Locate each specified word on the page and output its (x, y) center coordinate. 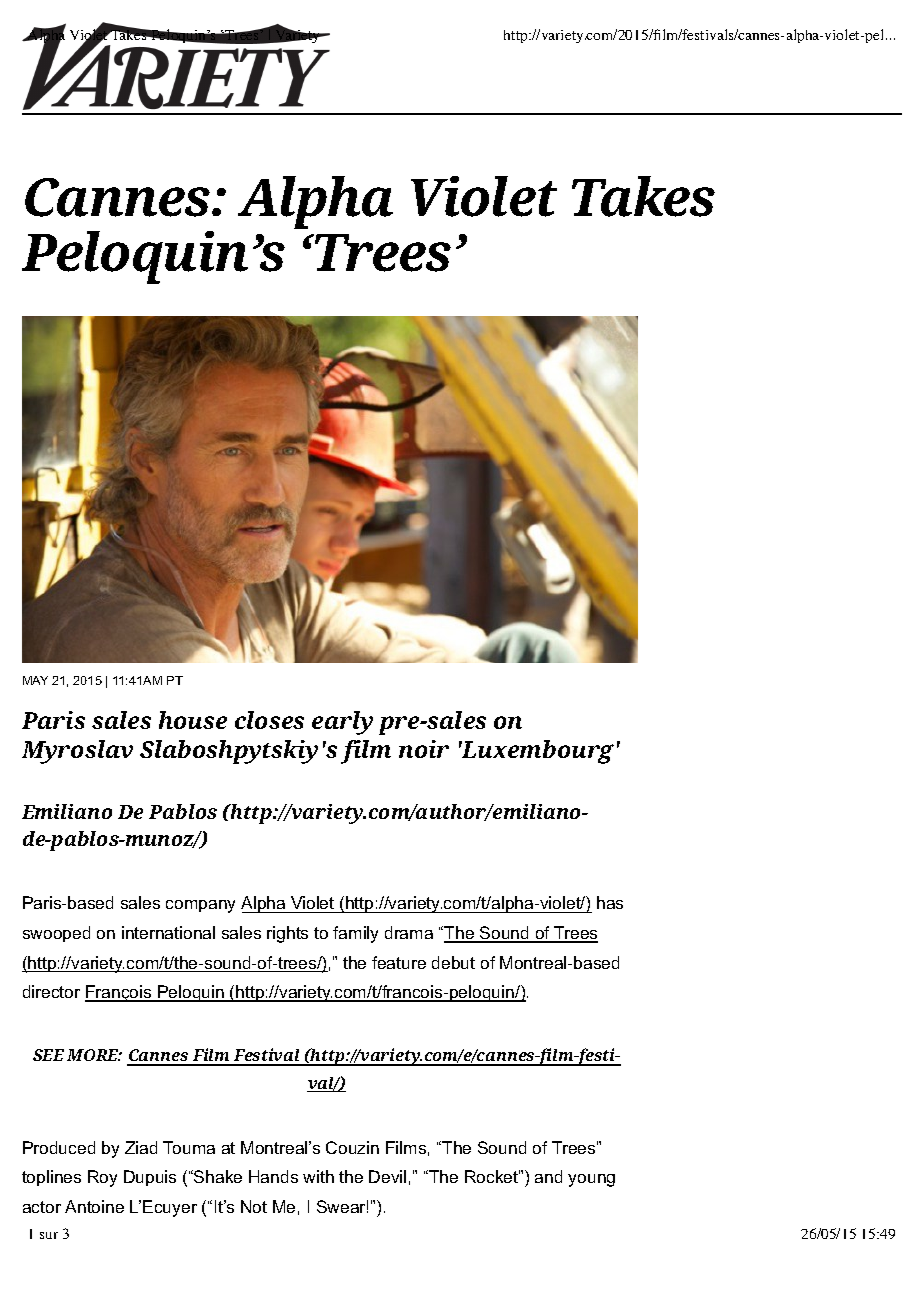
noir (424, 749)
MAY (35, 680)
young (591, 1180)
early (342, 723)
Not (254, 1206)
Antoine (94, 1206)
